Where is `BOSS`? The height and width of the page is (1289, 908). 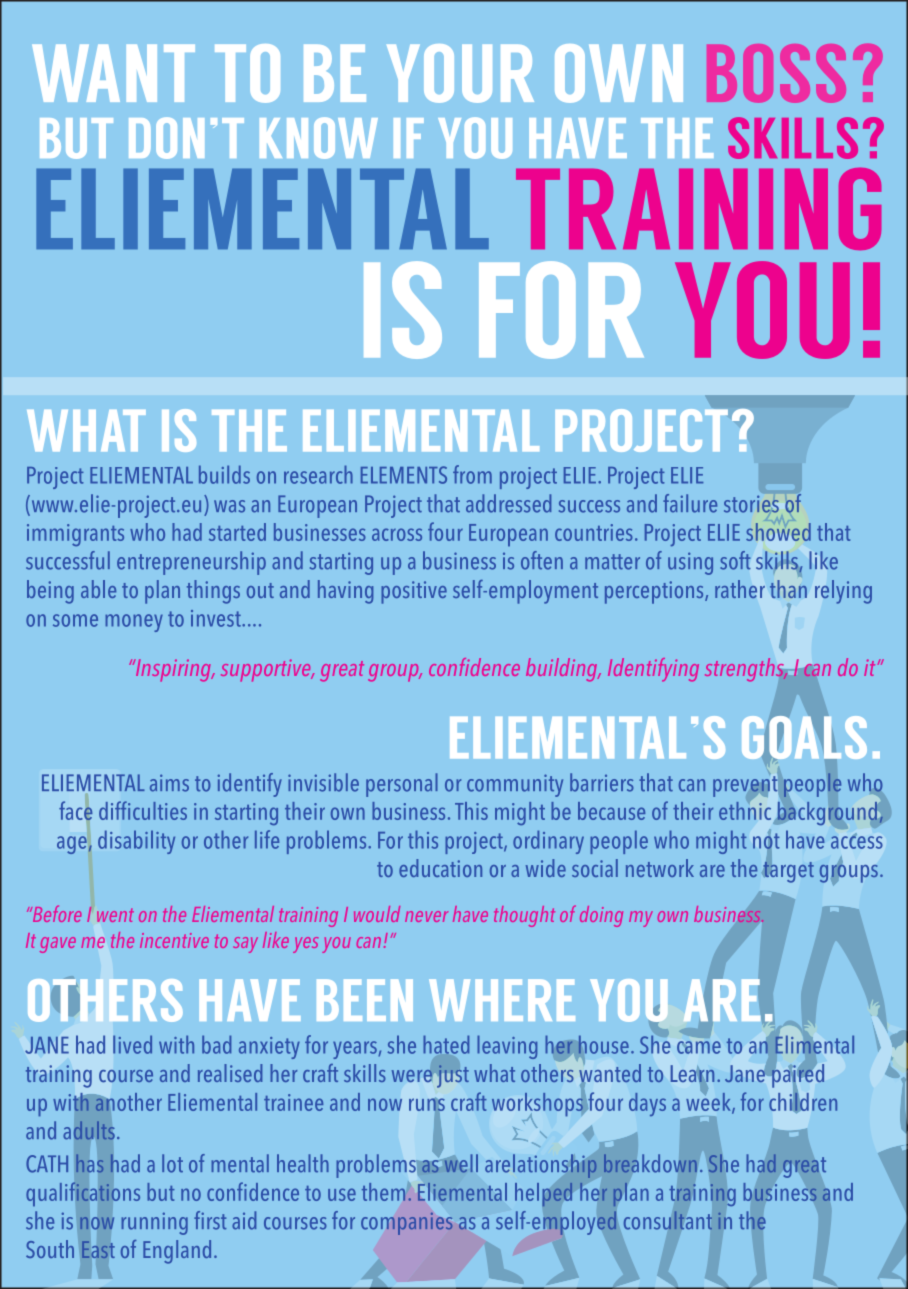 BOSS is located at coordinates (776, 73).
